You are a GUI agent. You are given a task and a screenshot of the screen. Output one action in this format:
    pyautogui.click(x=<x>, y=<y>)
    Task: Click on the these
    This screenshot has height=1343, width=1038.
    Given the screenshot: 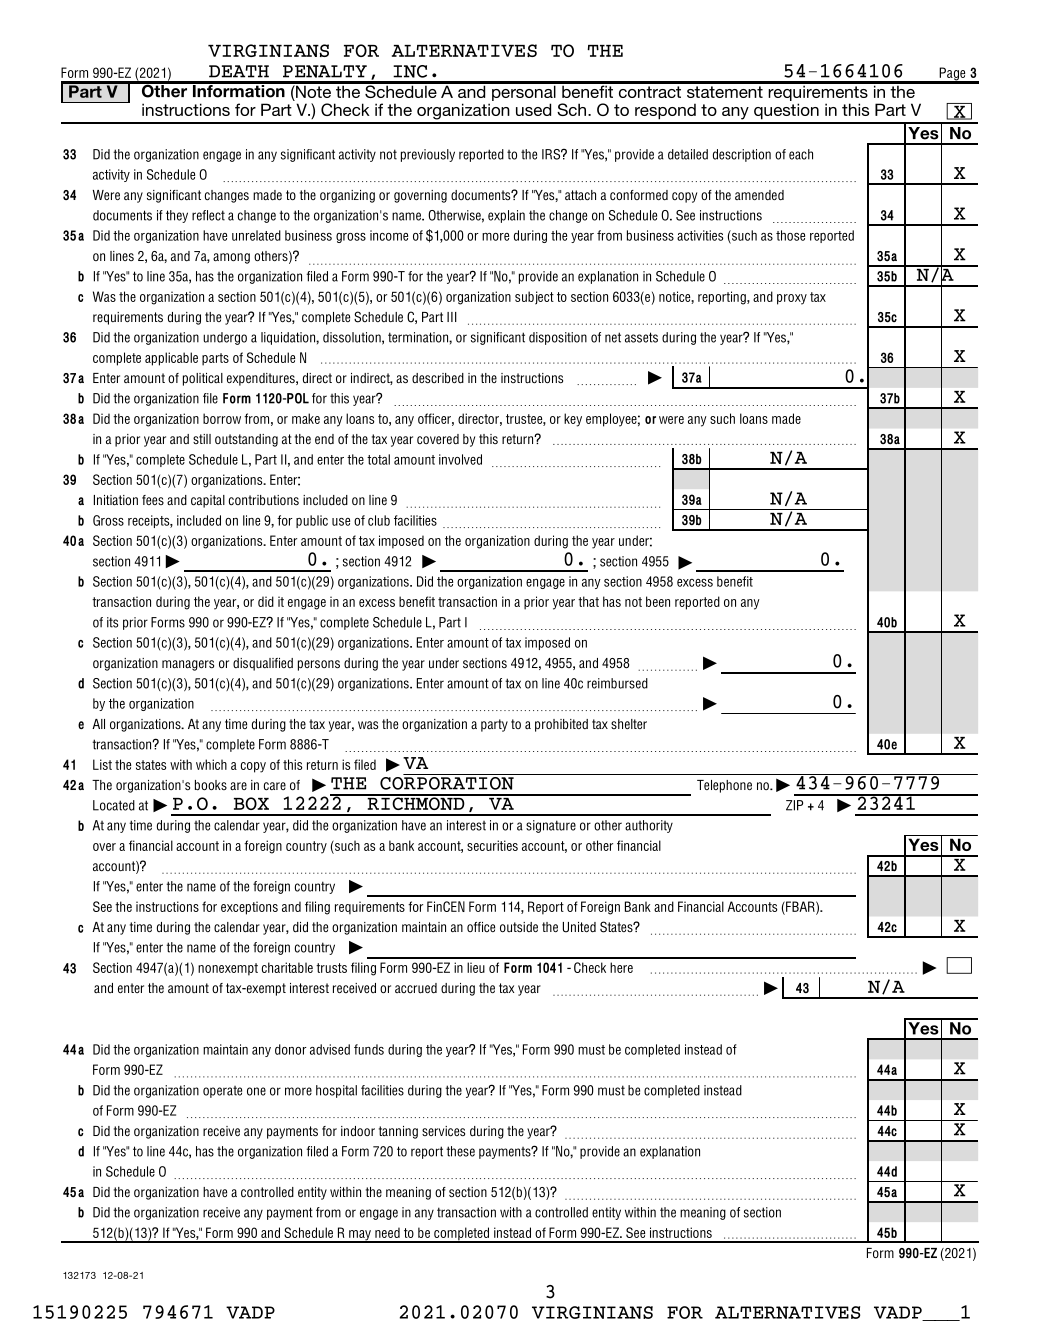 What is the action you would take?
    pyautogui.click(x=460, y=1151)
